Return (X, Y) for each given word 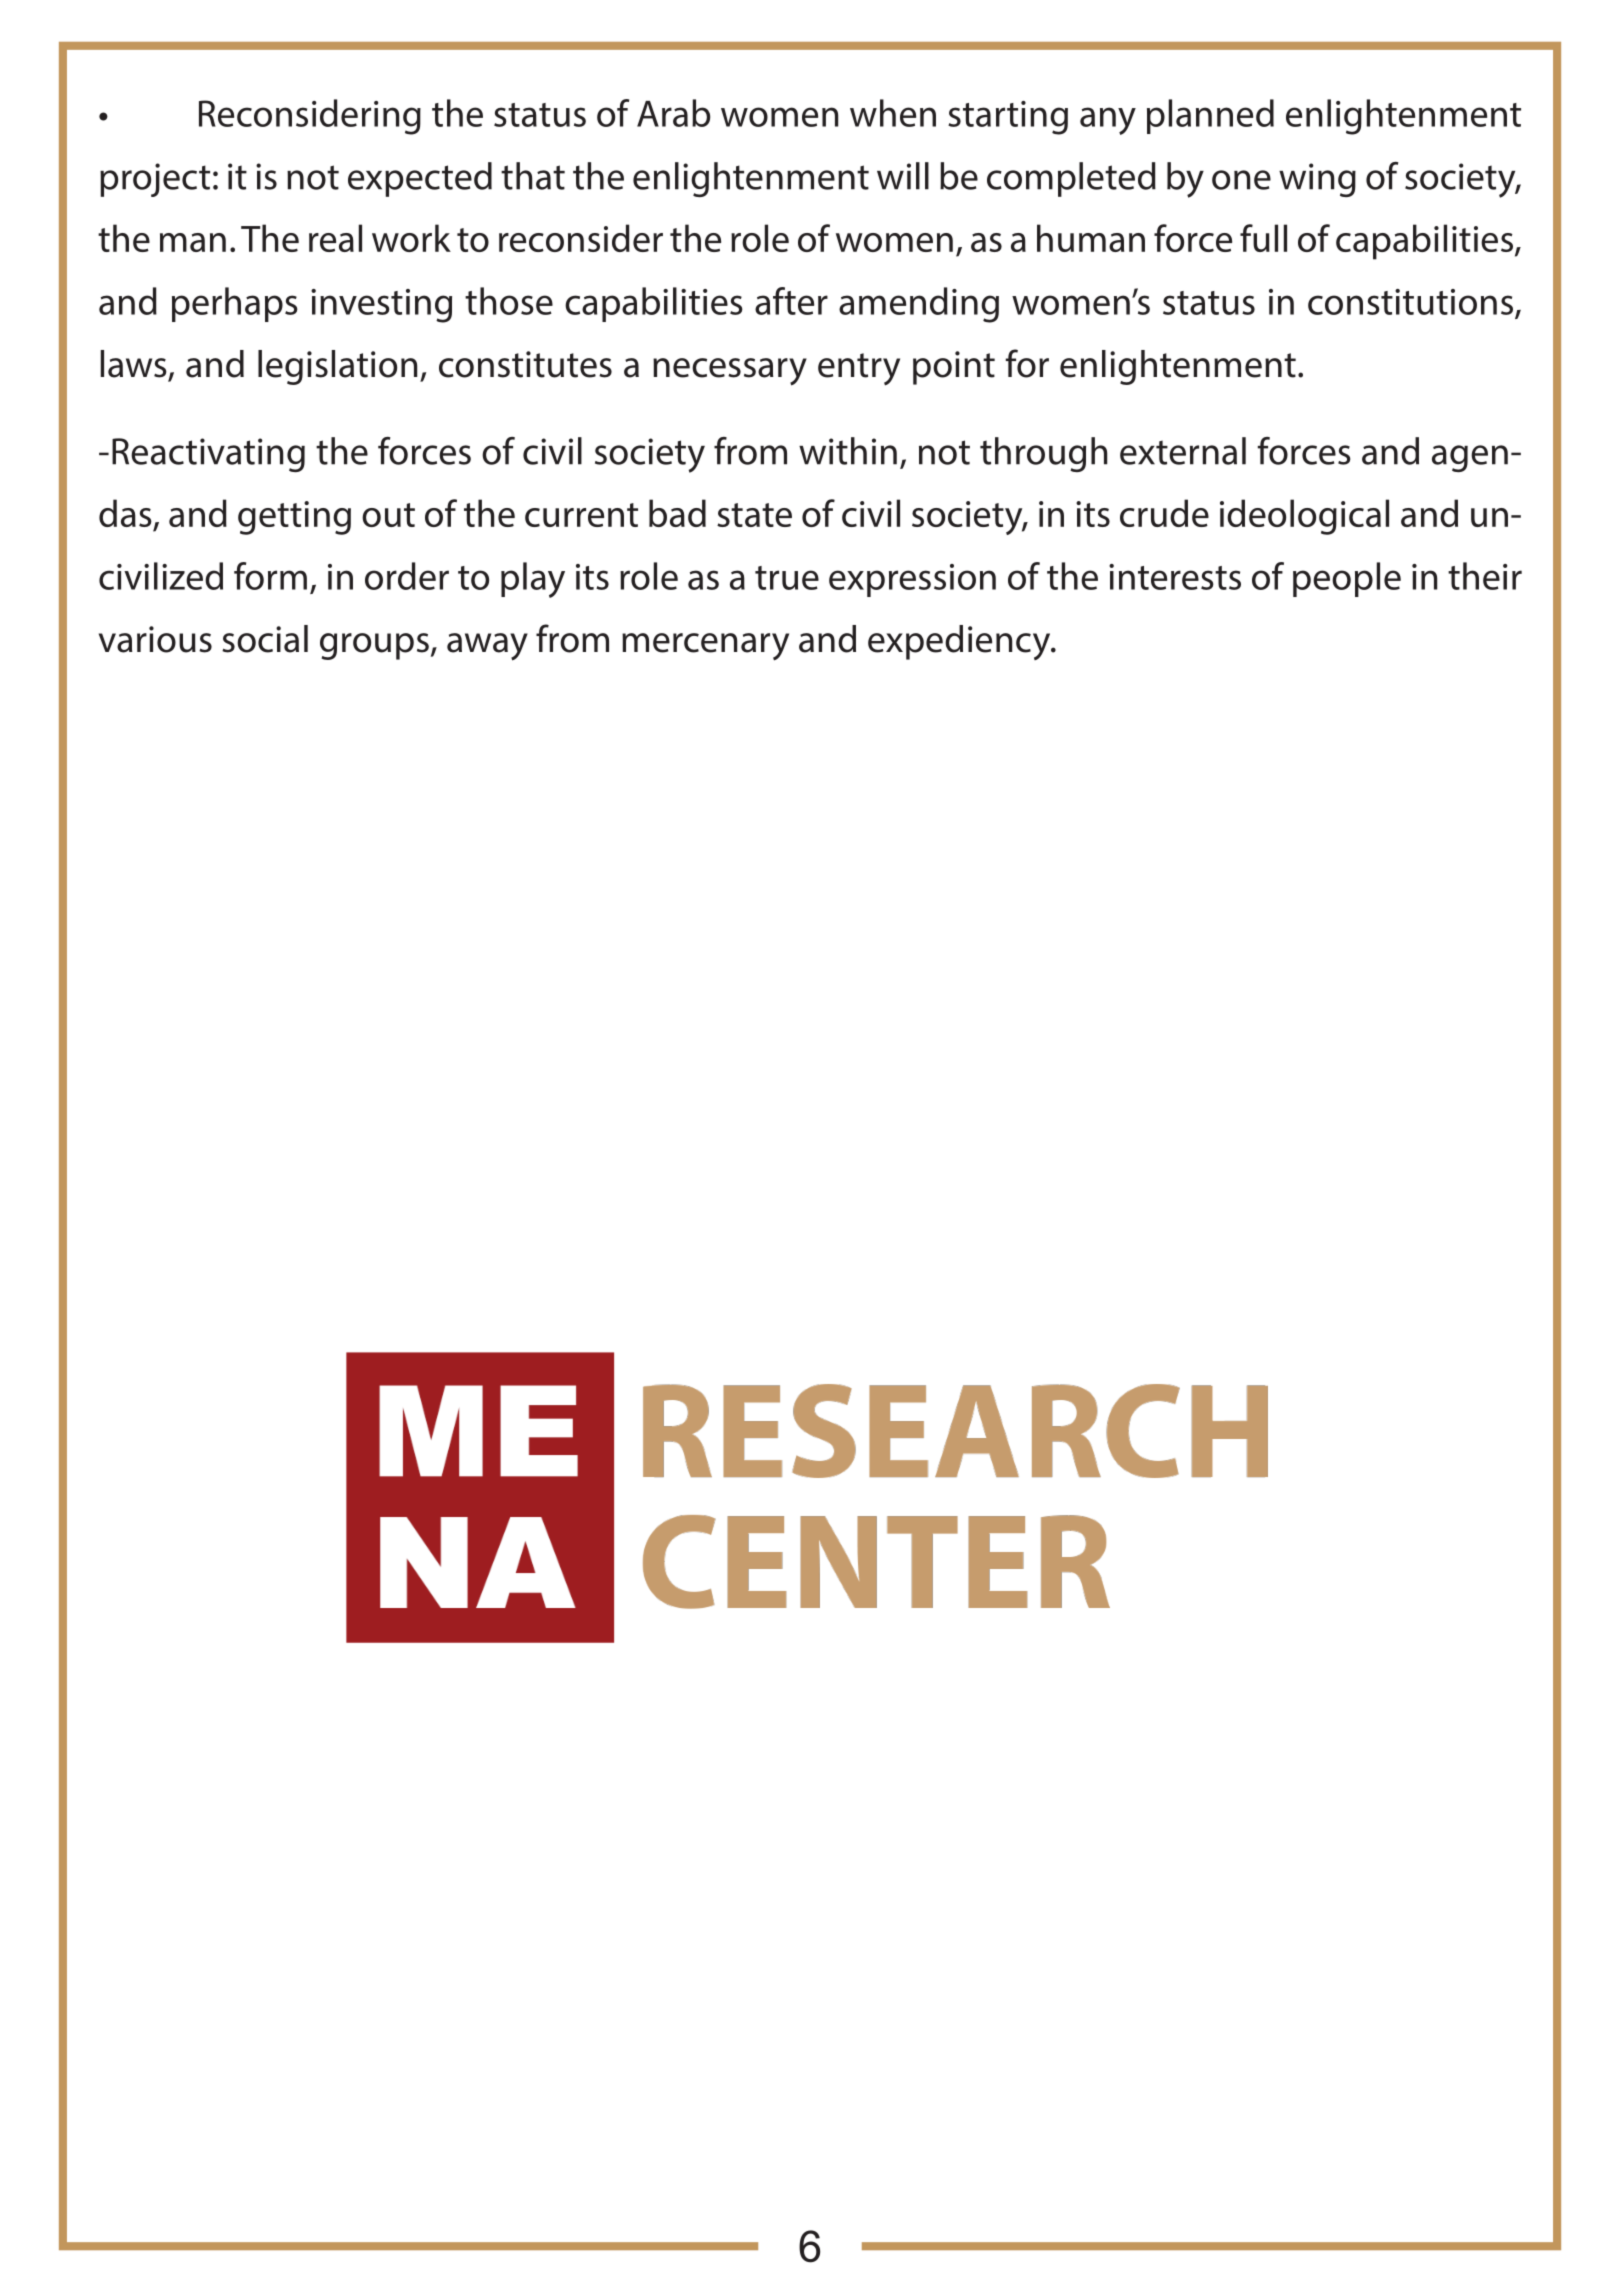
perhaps (235, 304)
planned (1210, 116)
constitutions (1412, 303)
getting (294, 518)
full (1263, 238)
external (1183, 451)
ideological (1304, 517)
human (1091, 238)
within (848, 451)
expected (420, 179)
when (893, 113)
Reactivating (208, 455)
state (754, 515)
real (335, 238)
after (791, 301)
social (265, 639)
